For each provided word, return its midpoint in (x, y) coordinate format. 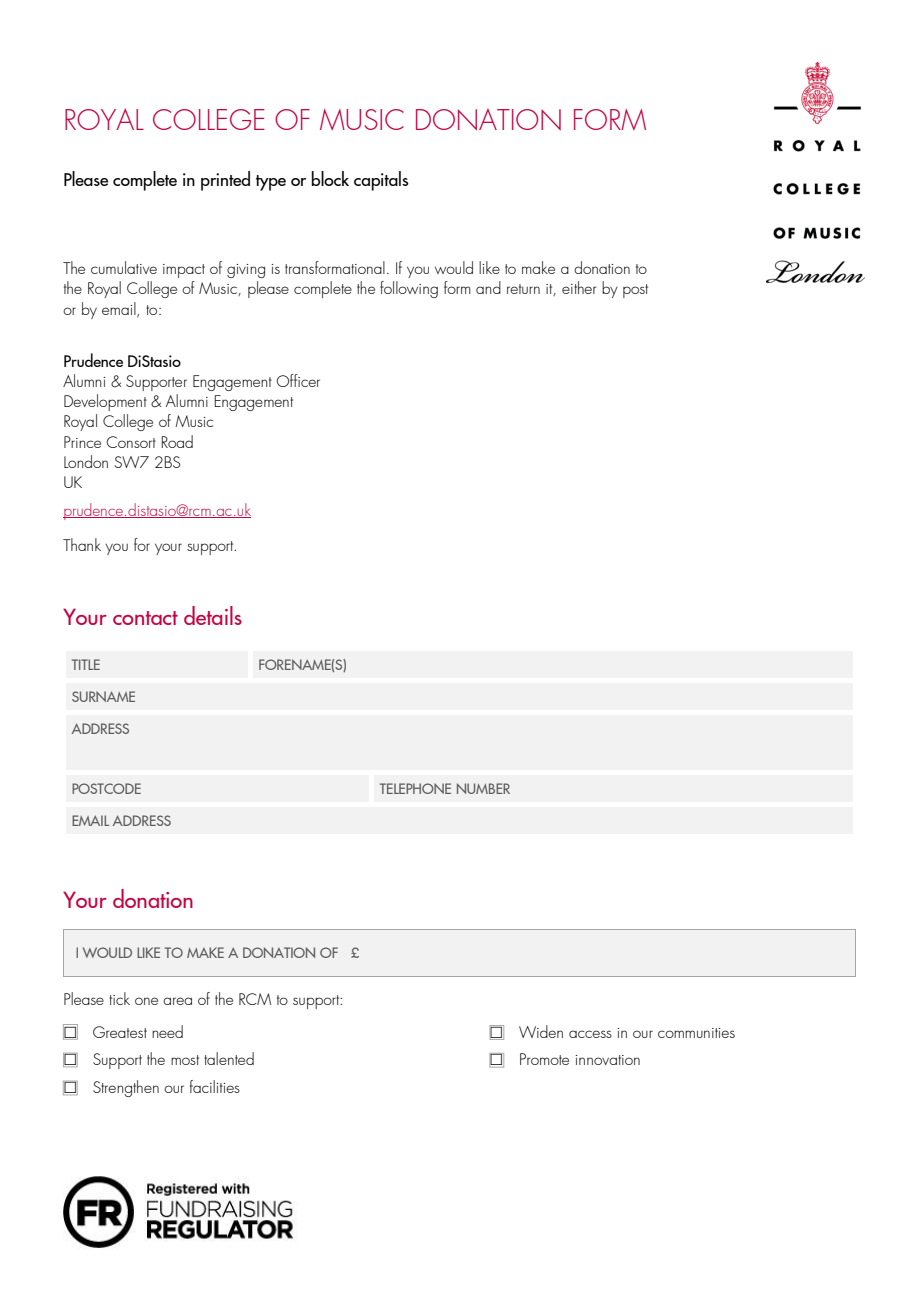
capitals (381, 181)
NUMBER (483, 788)
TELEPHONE (415, 788)
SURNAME (103, 696)
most (185, 1060)
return (523, 289)
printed (225, 181)
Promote (544, 1059)
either (579, 287)
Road (177, 441)
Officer (298, 380)
